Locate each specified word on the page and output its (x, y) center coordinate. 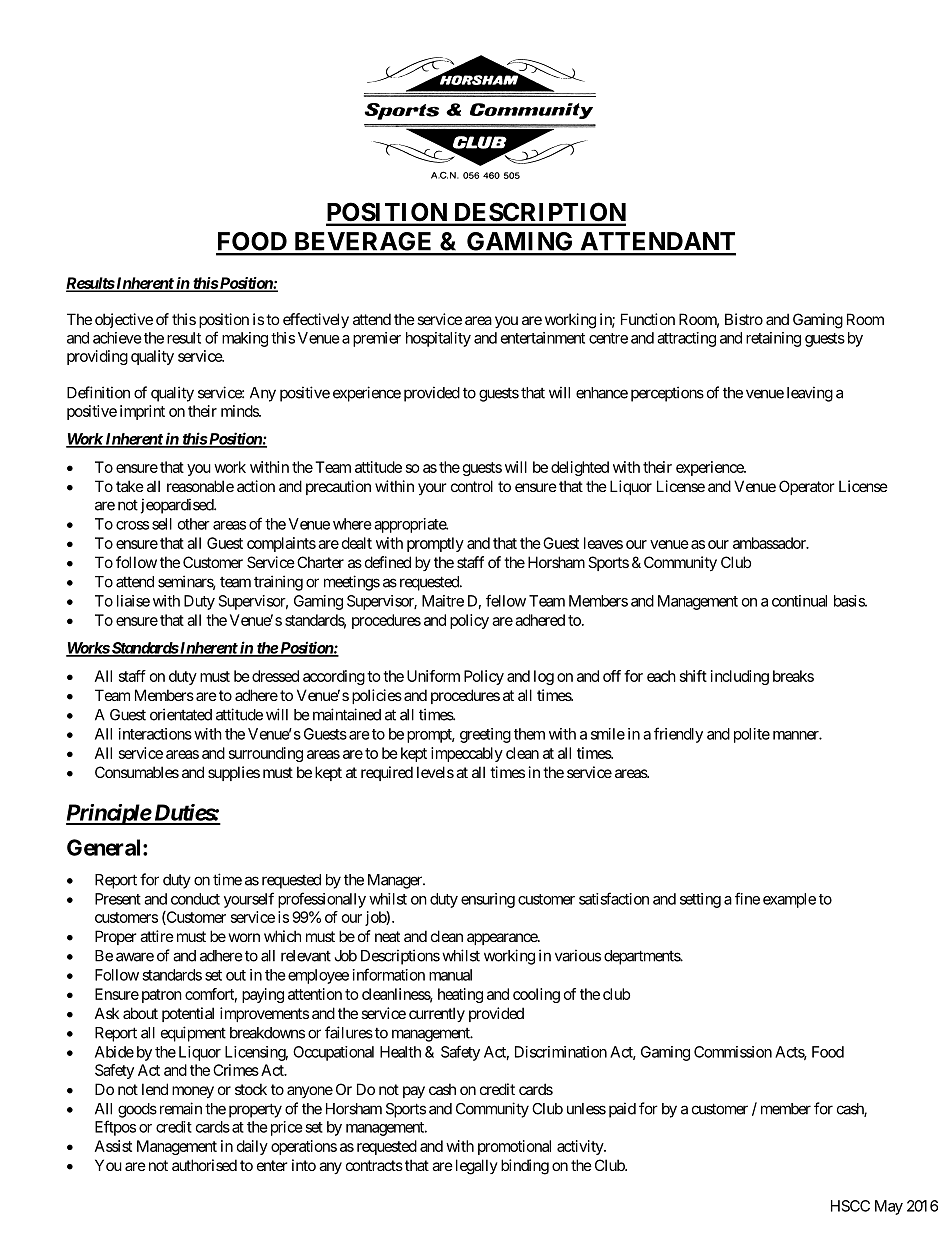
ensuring (488, 900)
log (544, 677)
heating (460, 995)
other (194, 524)
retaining (773, 339)
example (789, 900)
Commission (733, 1052)
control (472, 486)
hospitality (438, 339)
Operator (806, 487)
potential (188, 1014)
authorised (204, 1165)
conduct (195, 899)
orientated (181, 714)
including (740, 677)
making (245, 339)
